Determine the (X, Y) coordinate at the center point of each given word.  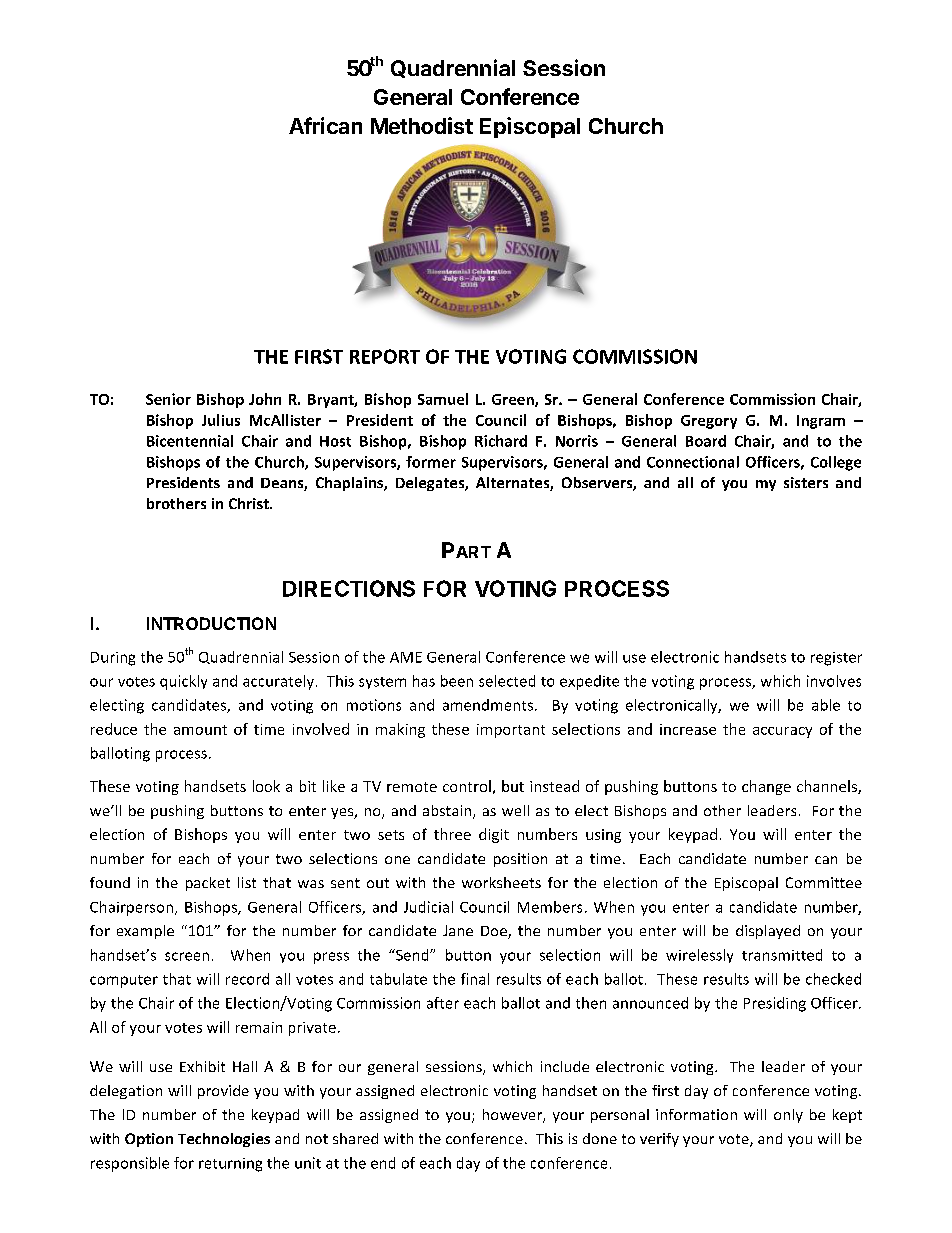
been (457, 681)
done (600, 1138)
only (788, 1116)
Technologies (224, 1140)
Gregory (709, 422)
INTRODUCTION (211, 623)
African (325, 125)
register (836, 659)
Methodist (422, 125)
